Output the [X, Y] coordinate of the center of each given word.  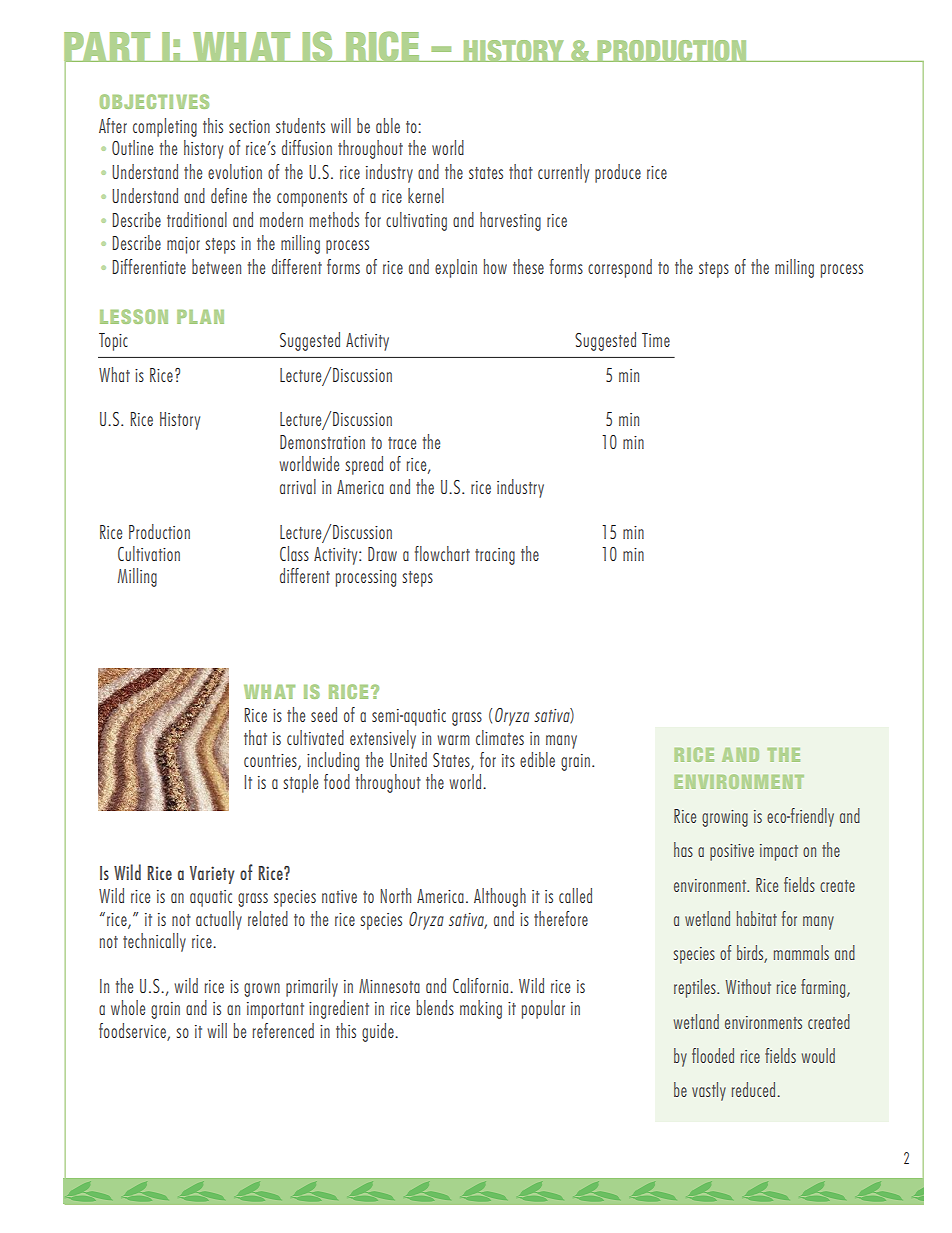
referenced [283, 1030]
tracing [495, 556]
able [388, 125]
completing [165, 127]
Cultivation [149, 553]
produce [618, 173]
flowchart [442, 553]
